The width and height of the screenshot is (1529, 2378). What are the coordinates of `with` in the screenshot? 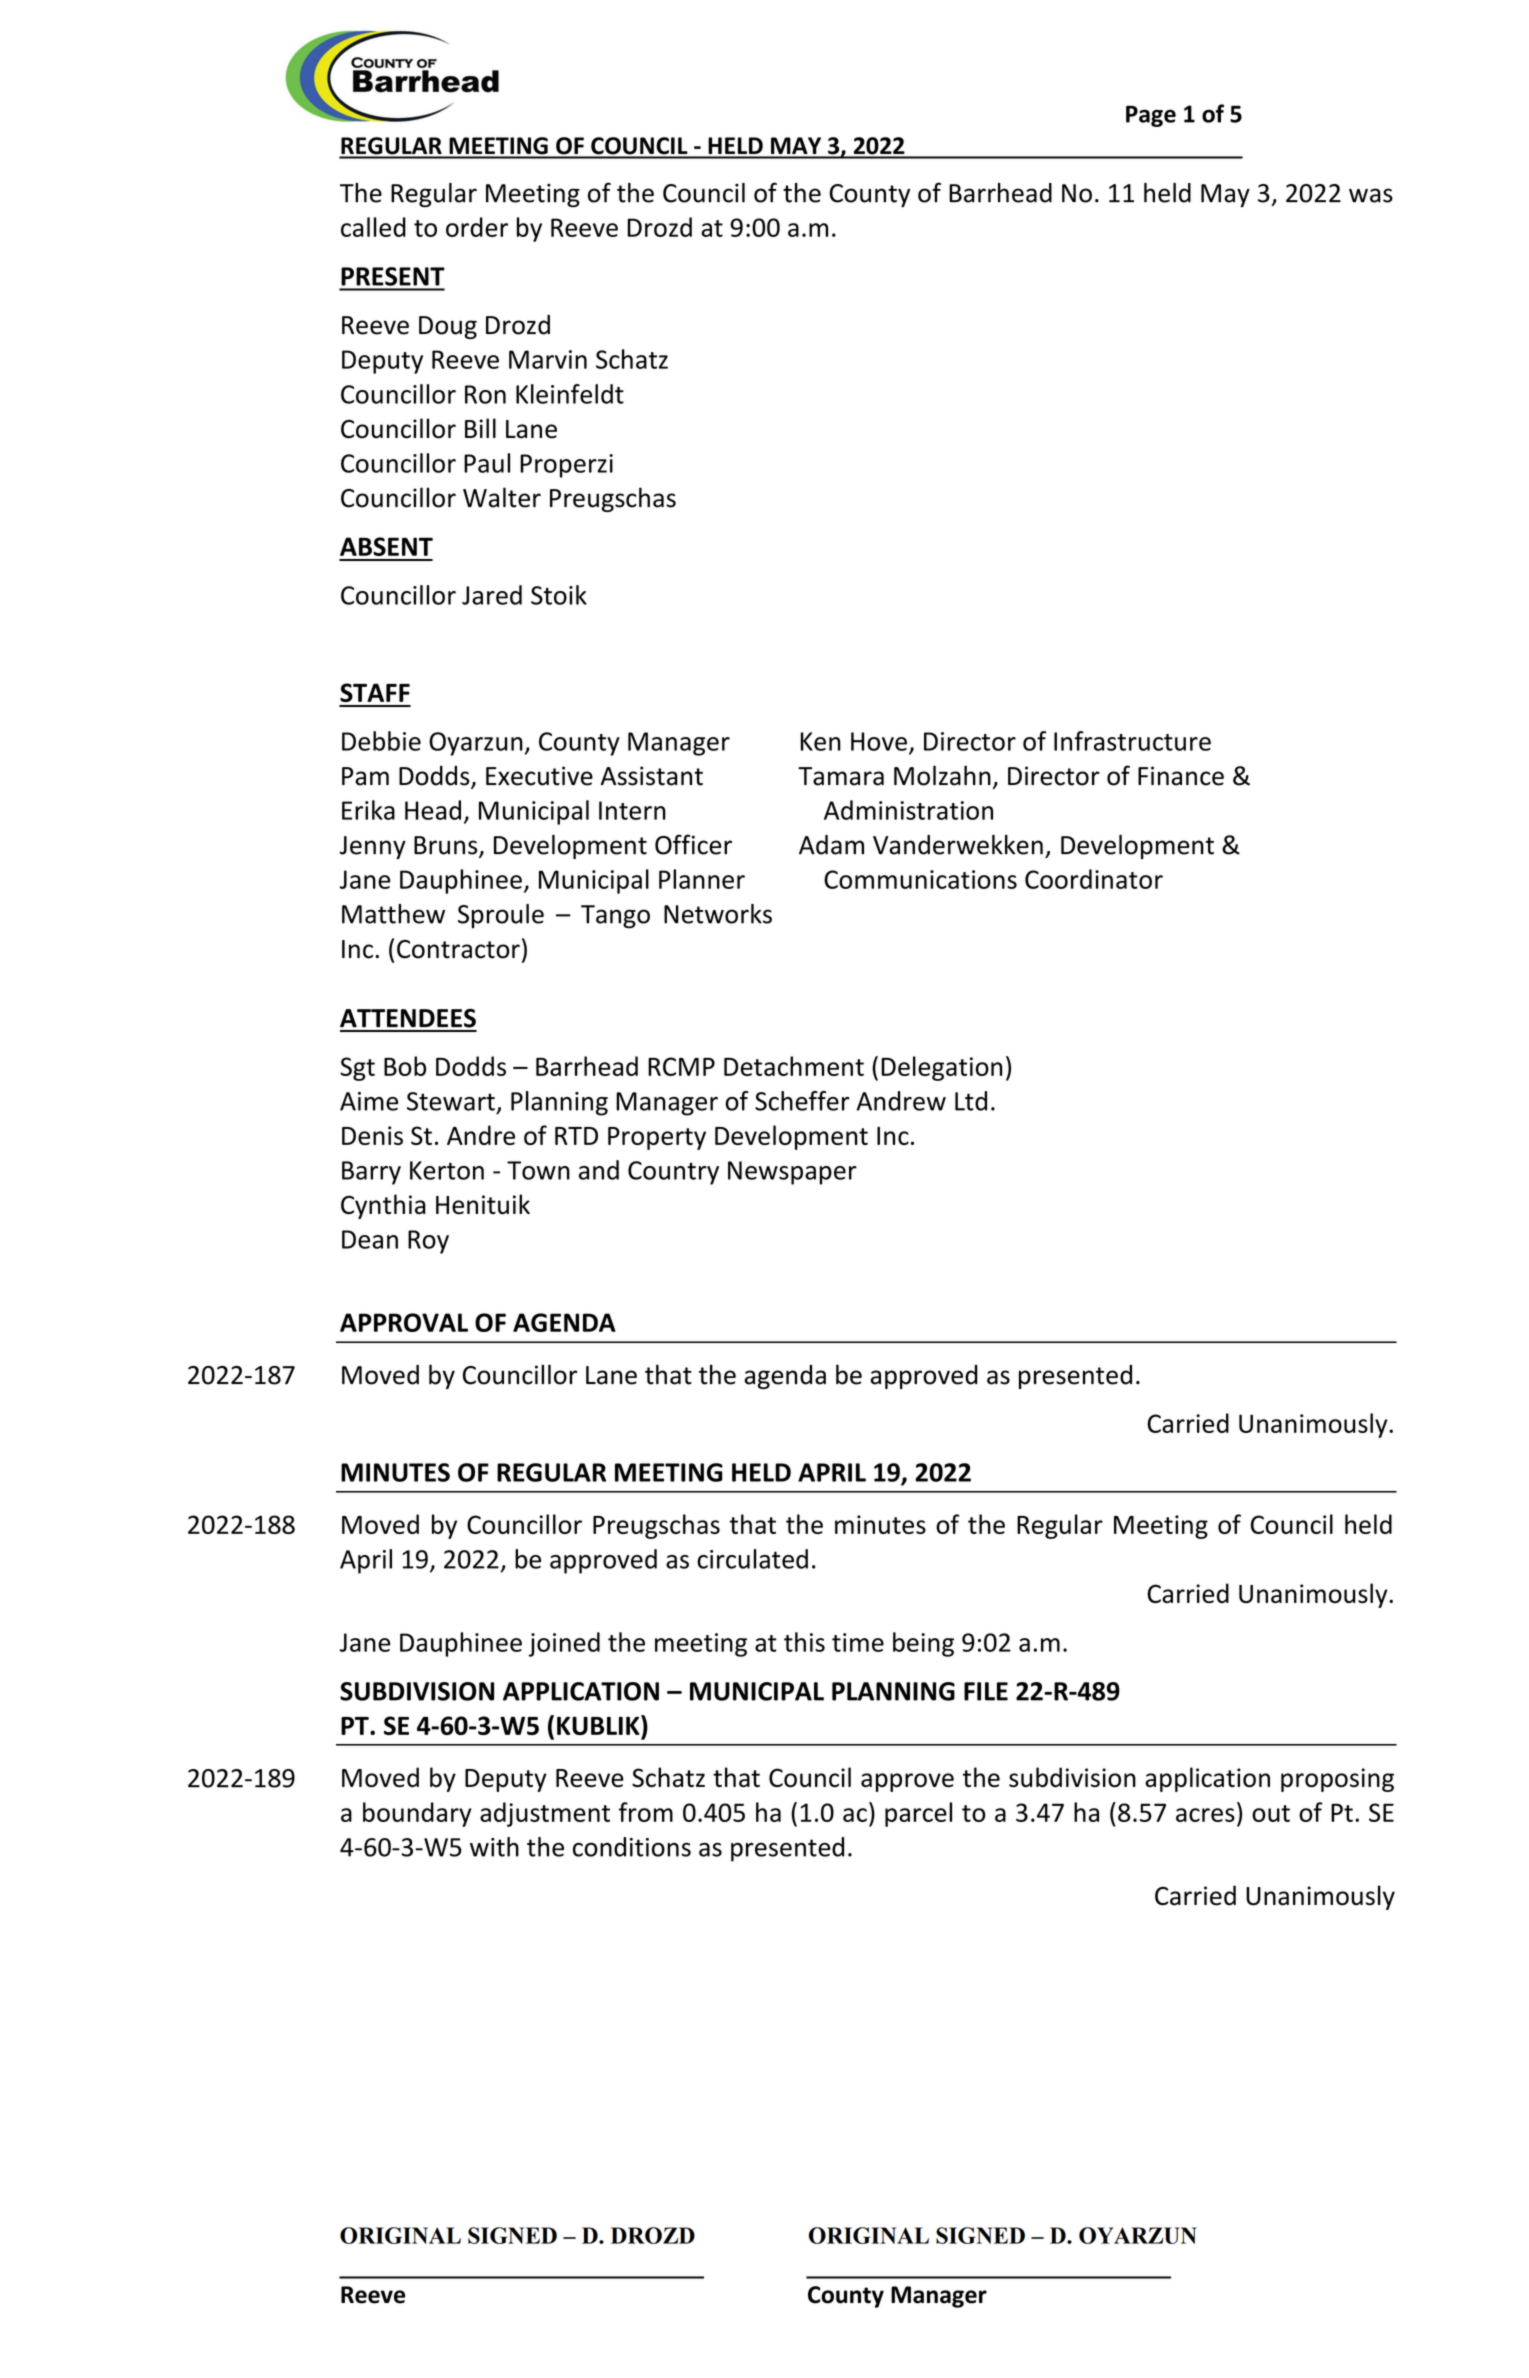 It's located at (494, 1847).
